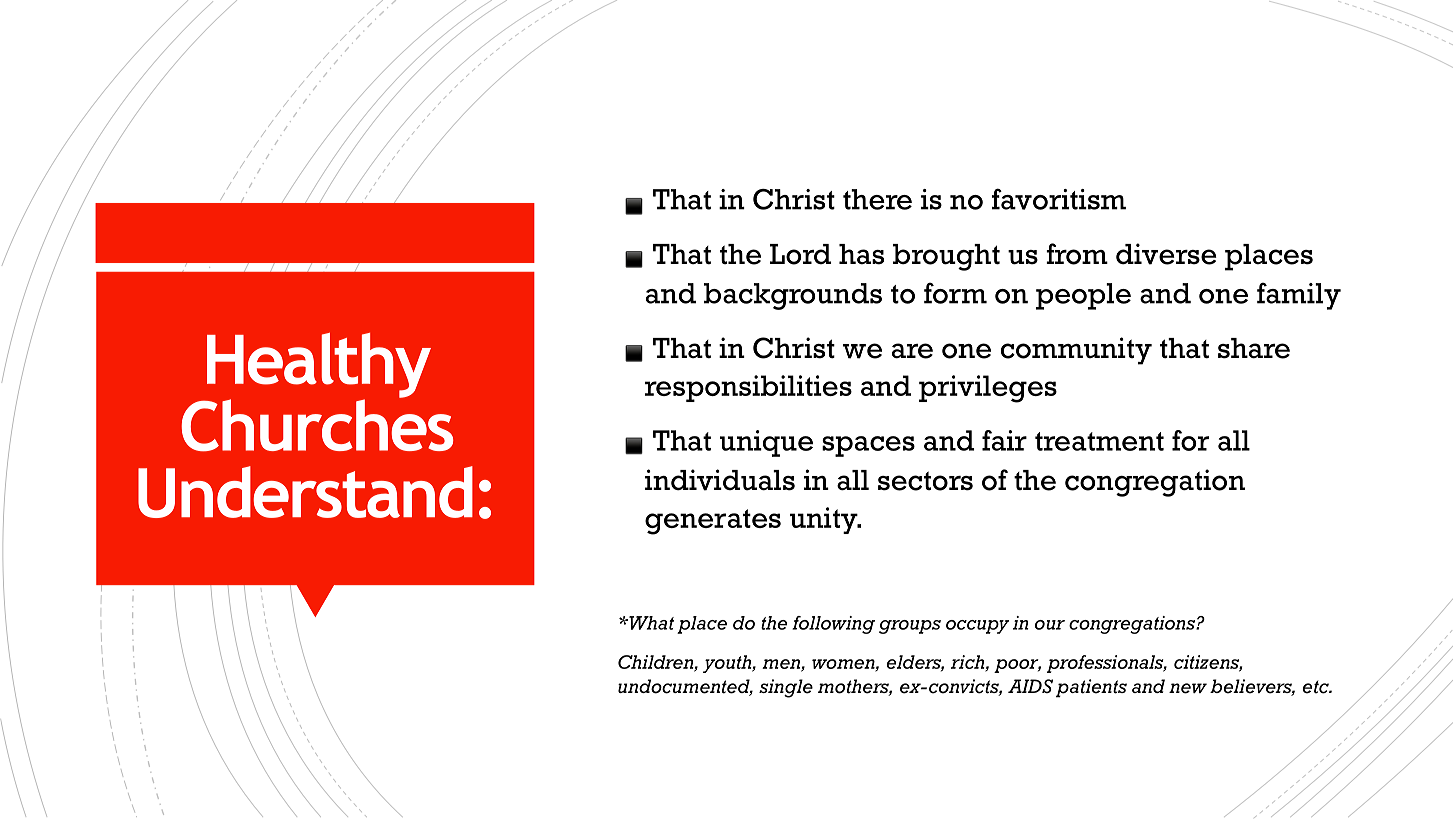  What do you see at coordinates (1083, 296) in the image?
I see `people` at bounding box center [1083, 296].
